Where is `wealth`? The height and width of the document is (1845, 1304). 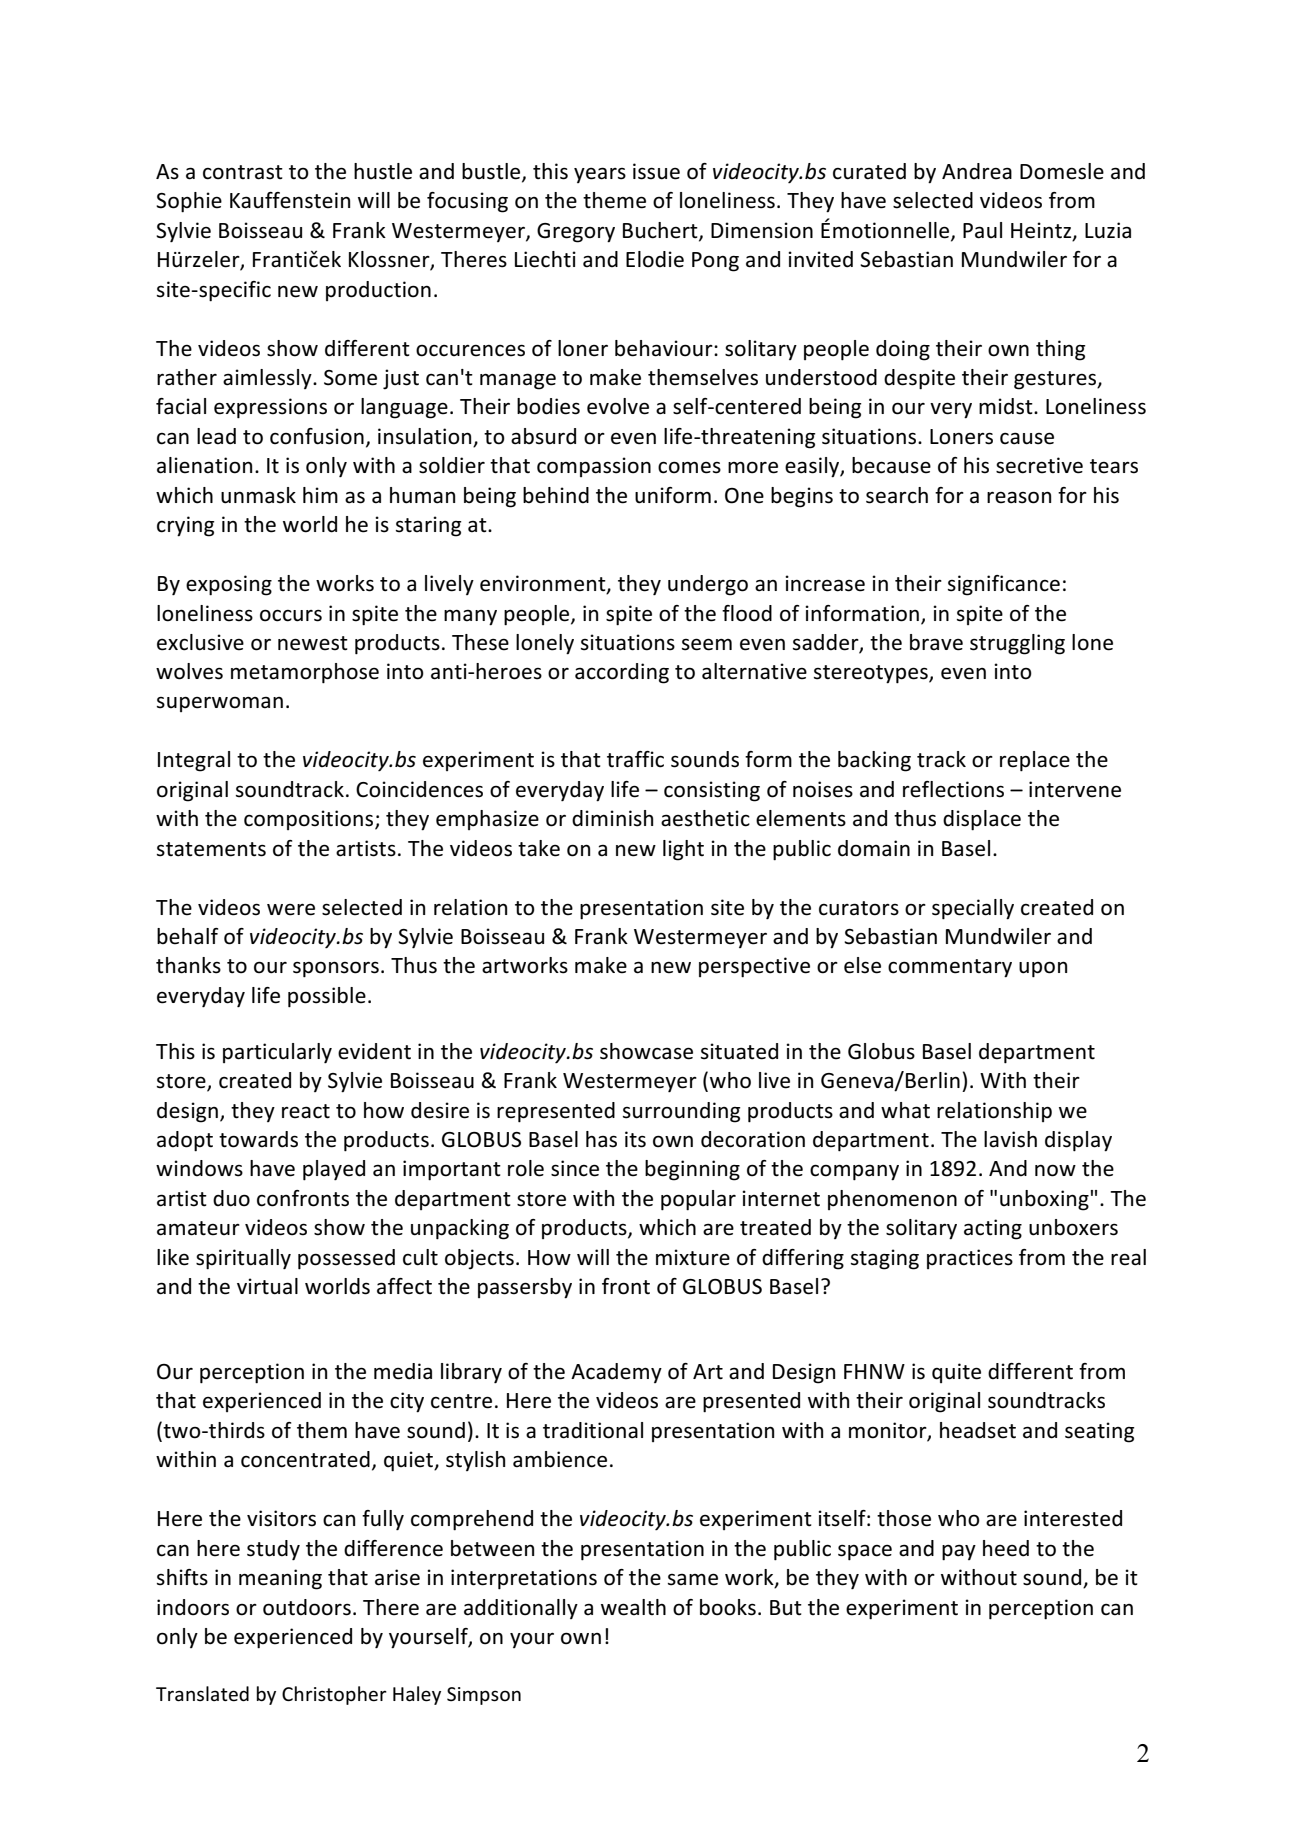
wealth is located at coordinates (633, 1607).
